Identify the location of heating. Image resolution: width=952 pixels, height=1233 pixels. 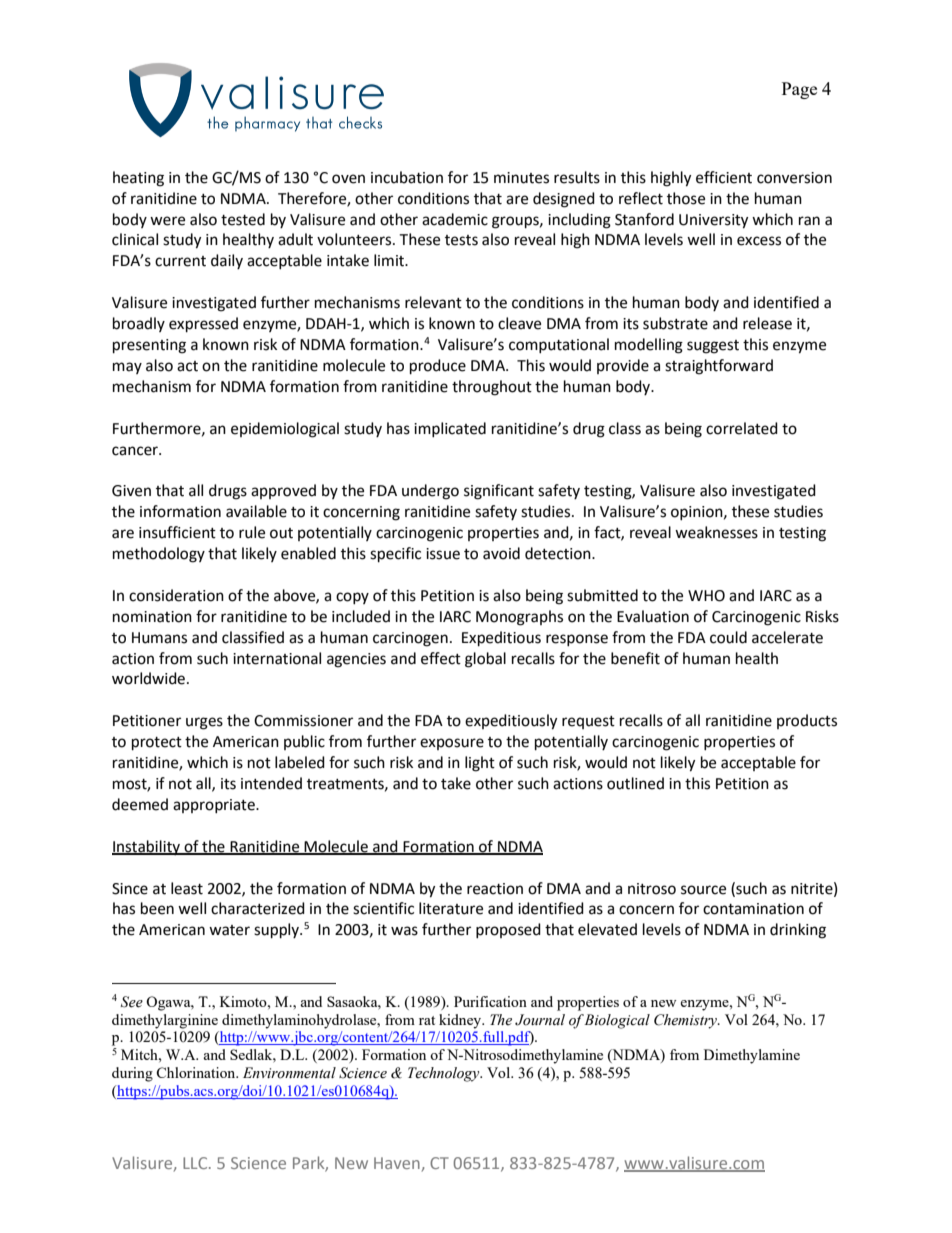
(138, 179).
